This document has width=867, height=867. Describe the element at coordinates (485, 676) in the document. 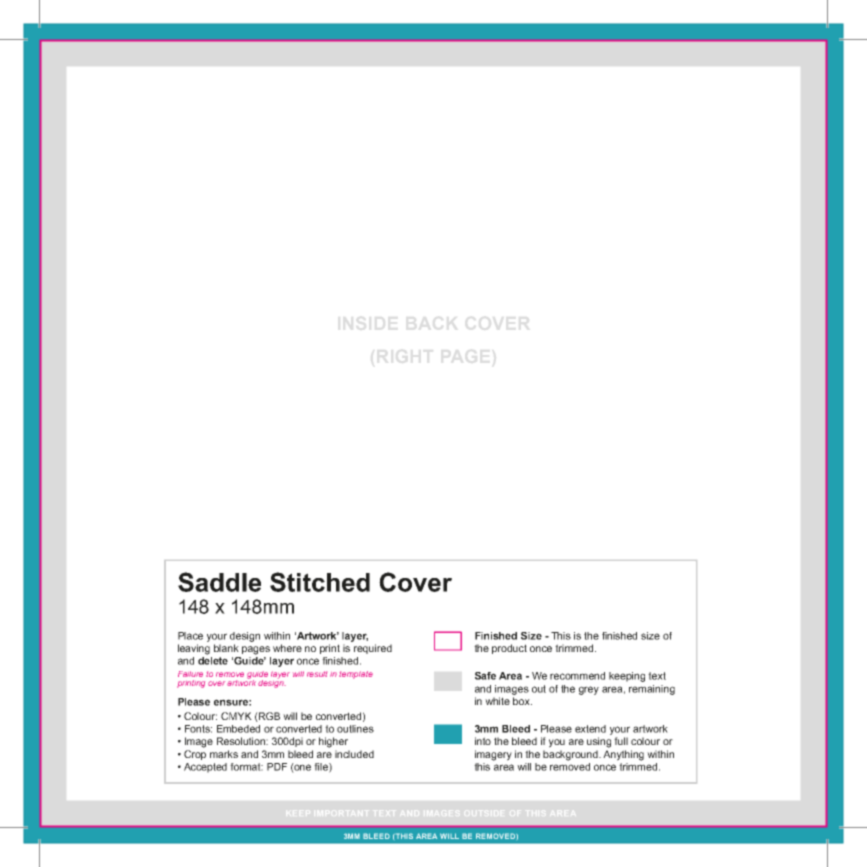

I see `Safe` at that location.
